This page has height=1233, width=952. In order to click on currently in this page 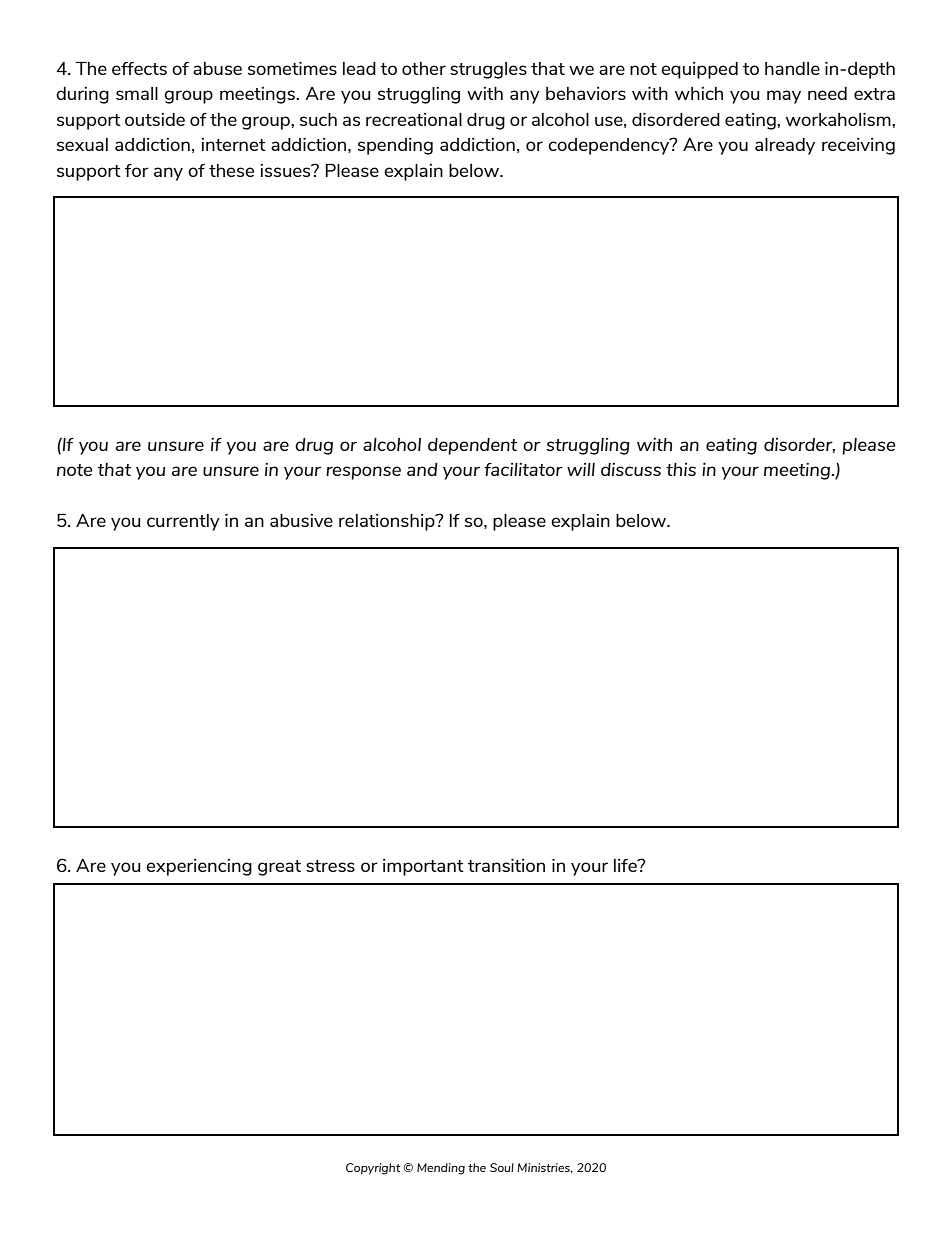, I will do `click(183, 522)`.
